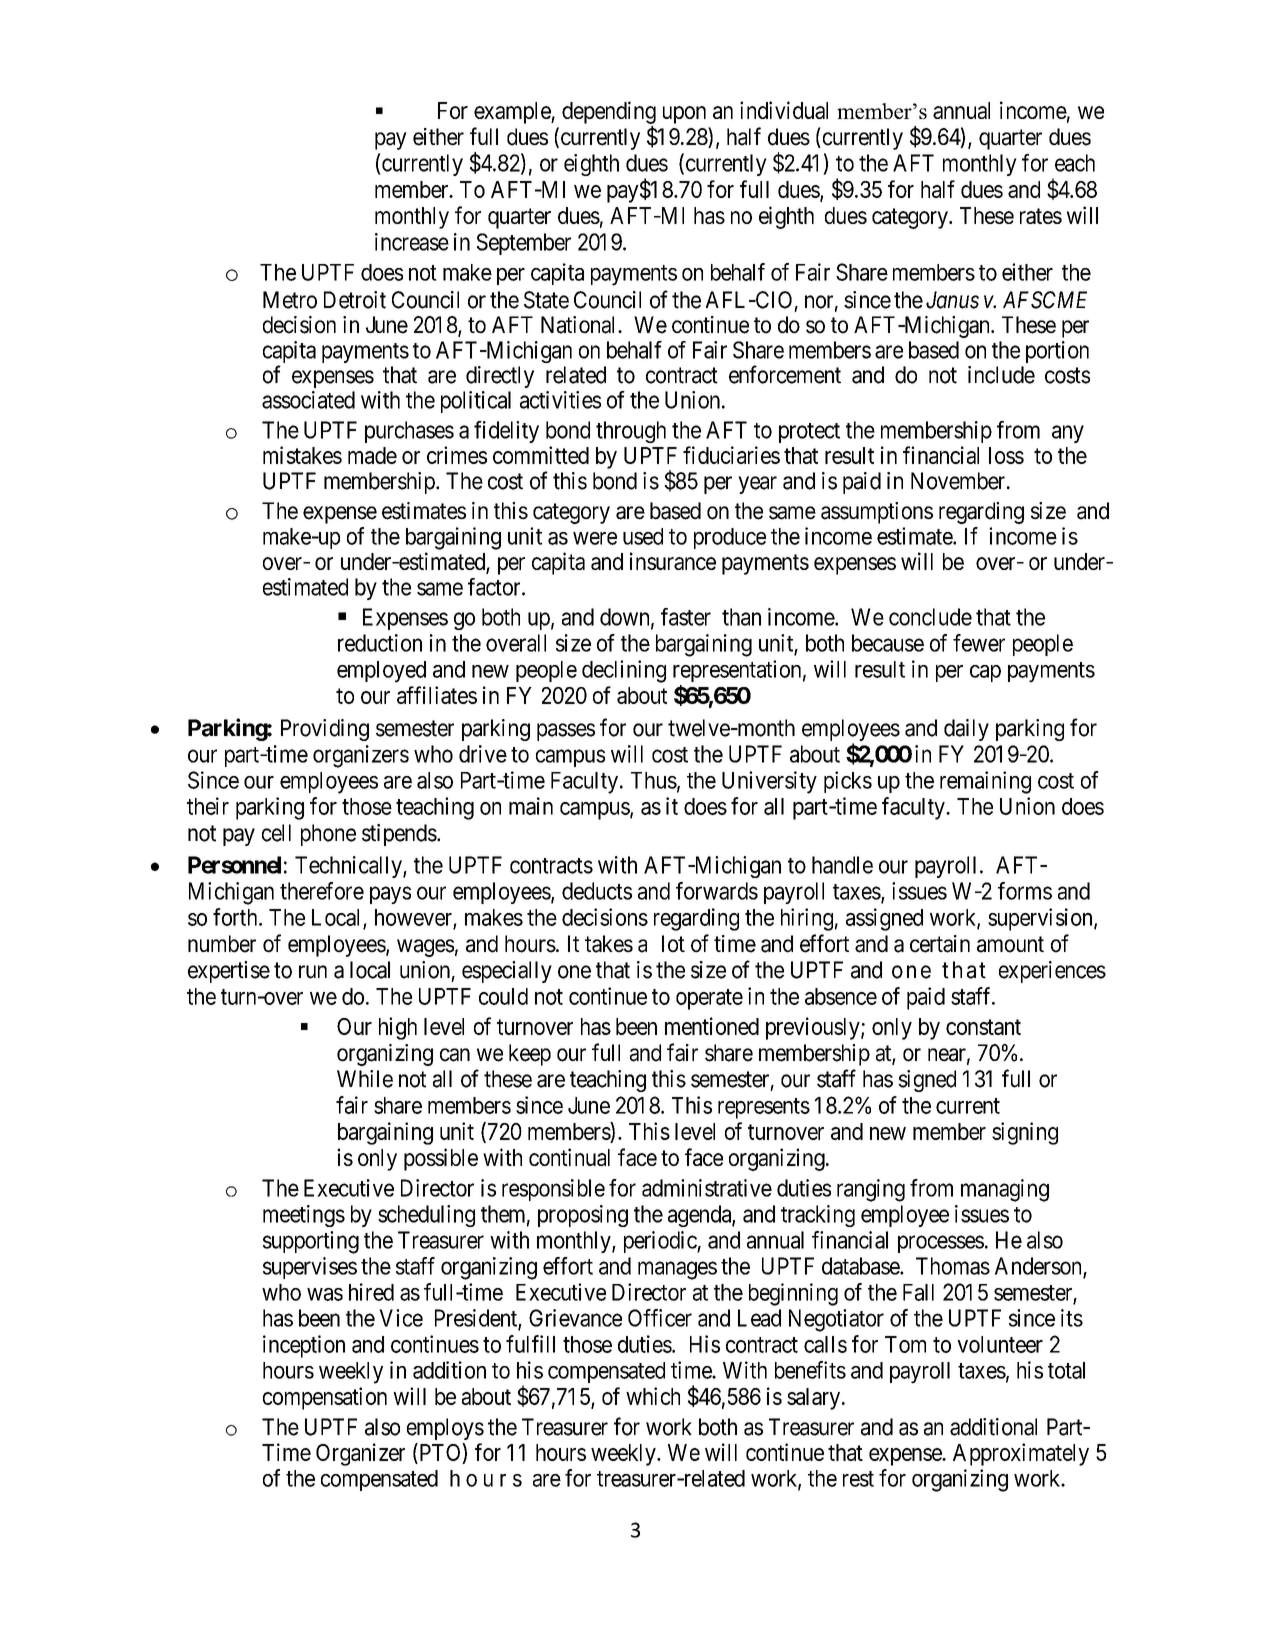 This document has width=1271, height=1645. I want to click on depending, so click(609, 112).
